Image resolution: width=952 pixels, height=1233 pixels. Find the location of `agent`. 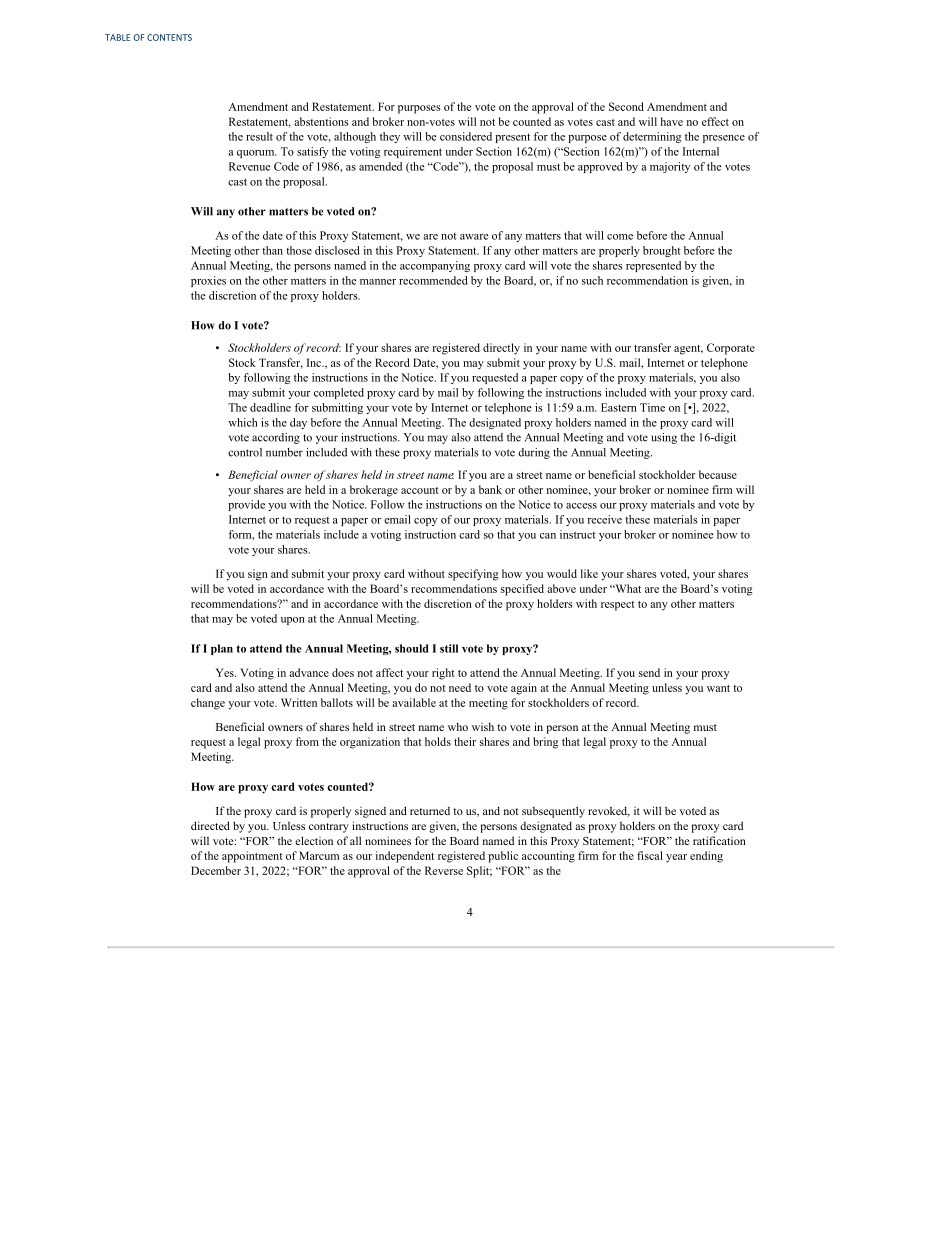

agent is located at coordinates (688, 350).
